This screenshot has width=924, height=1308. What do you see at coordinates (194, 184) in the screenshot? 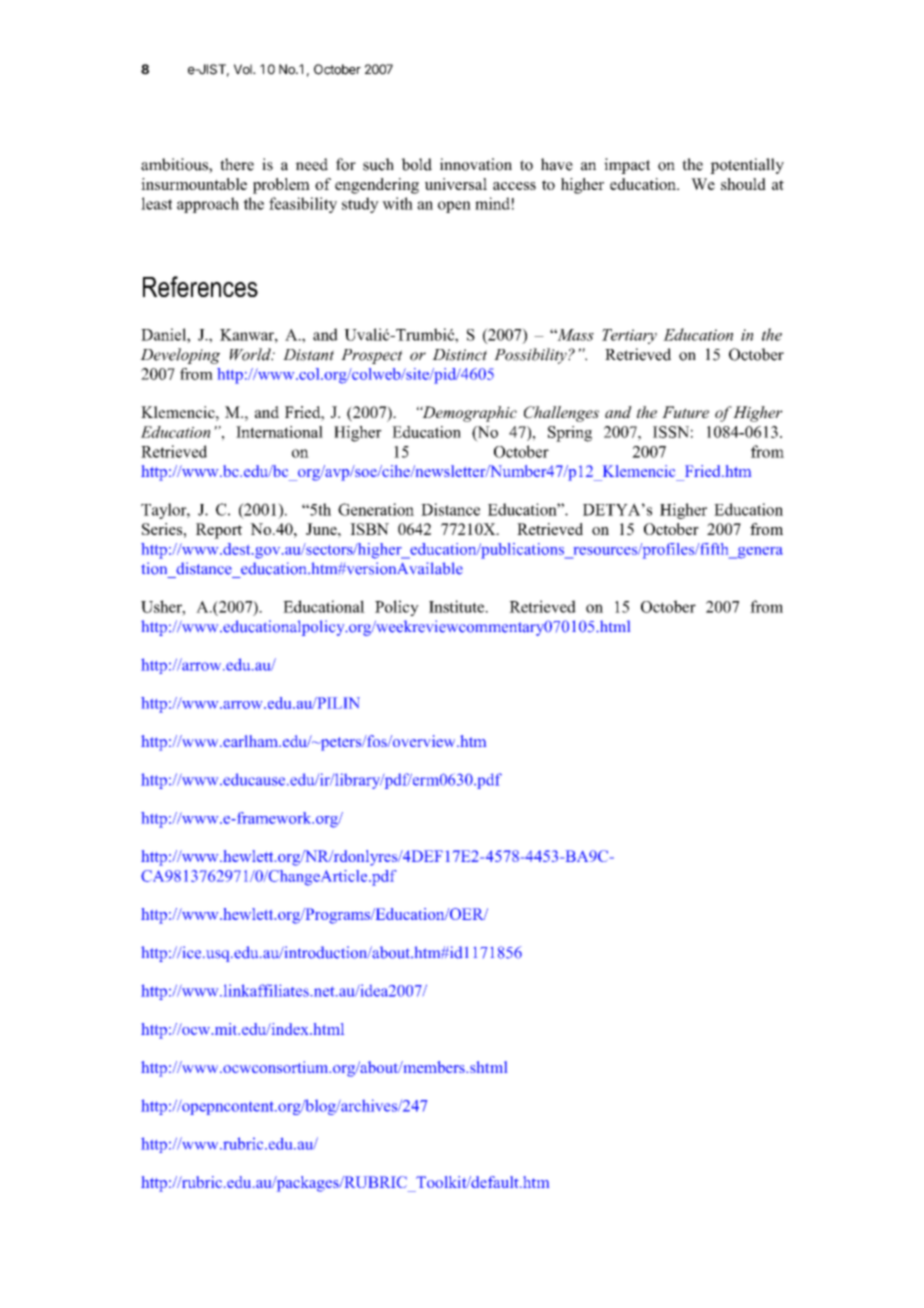
I see `insurmountable` at bounding box center [194, 184].
